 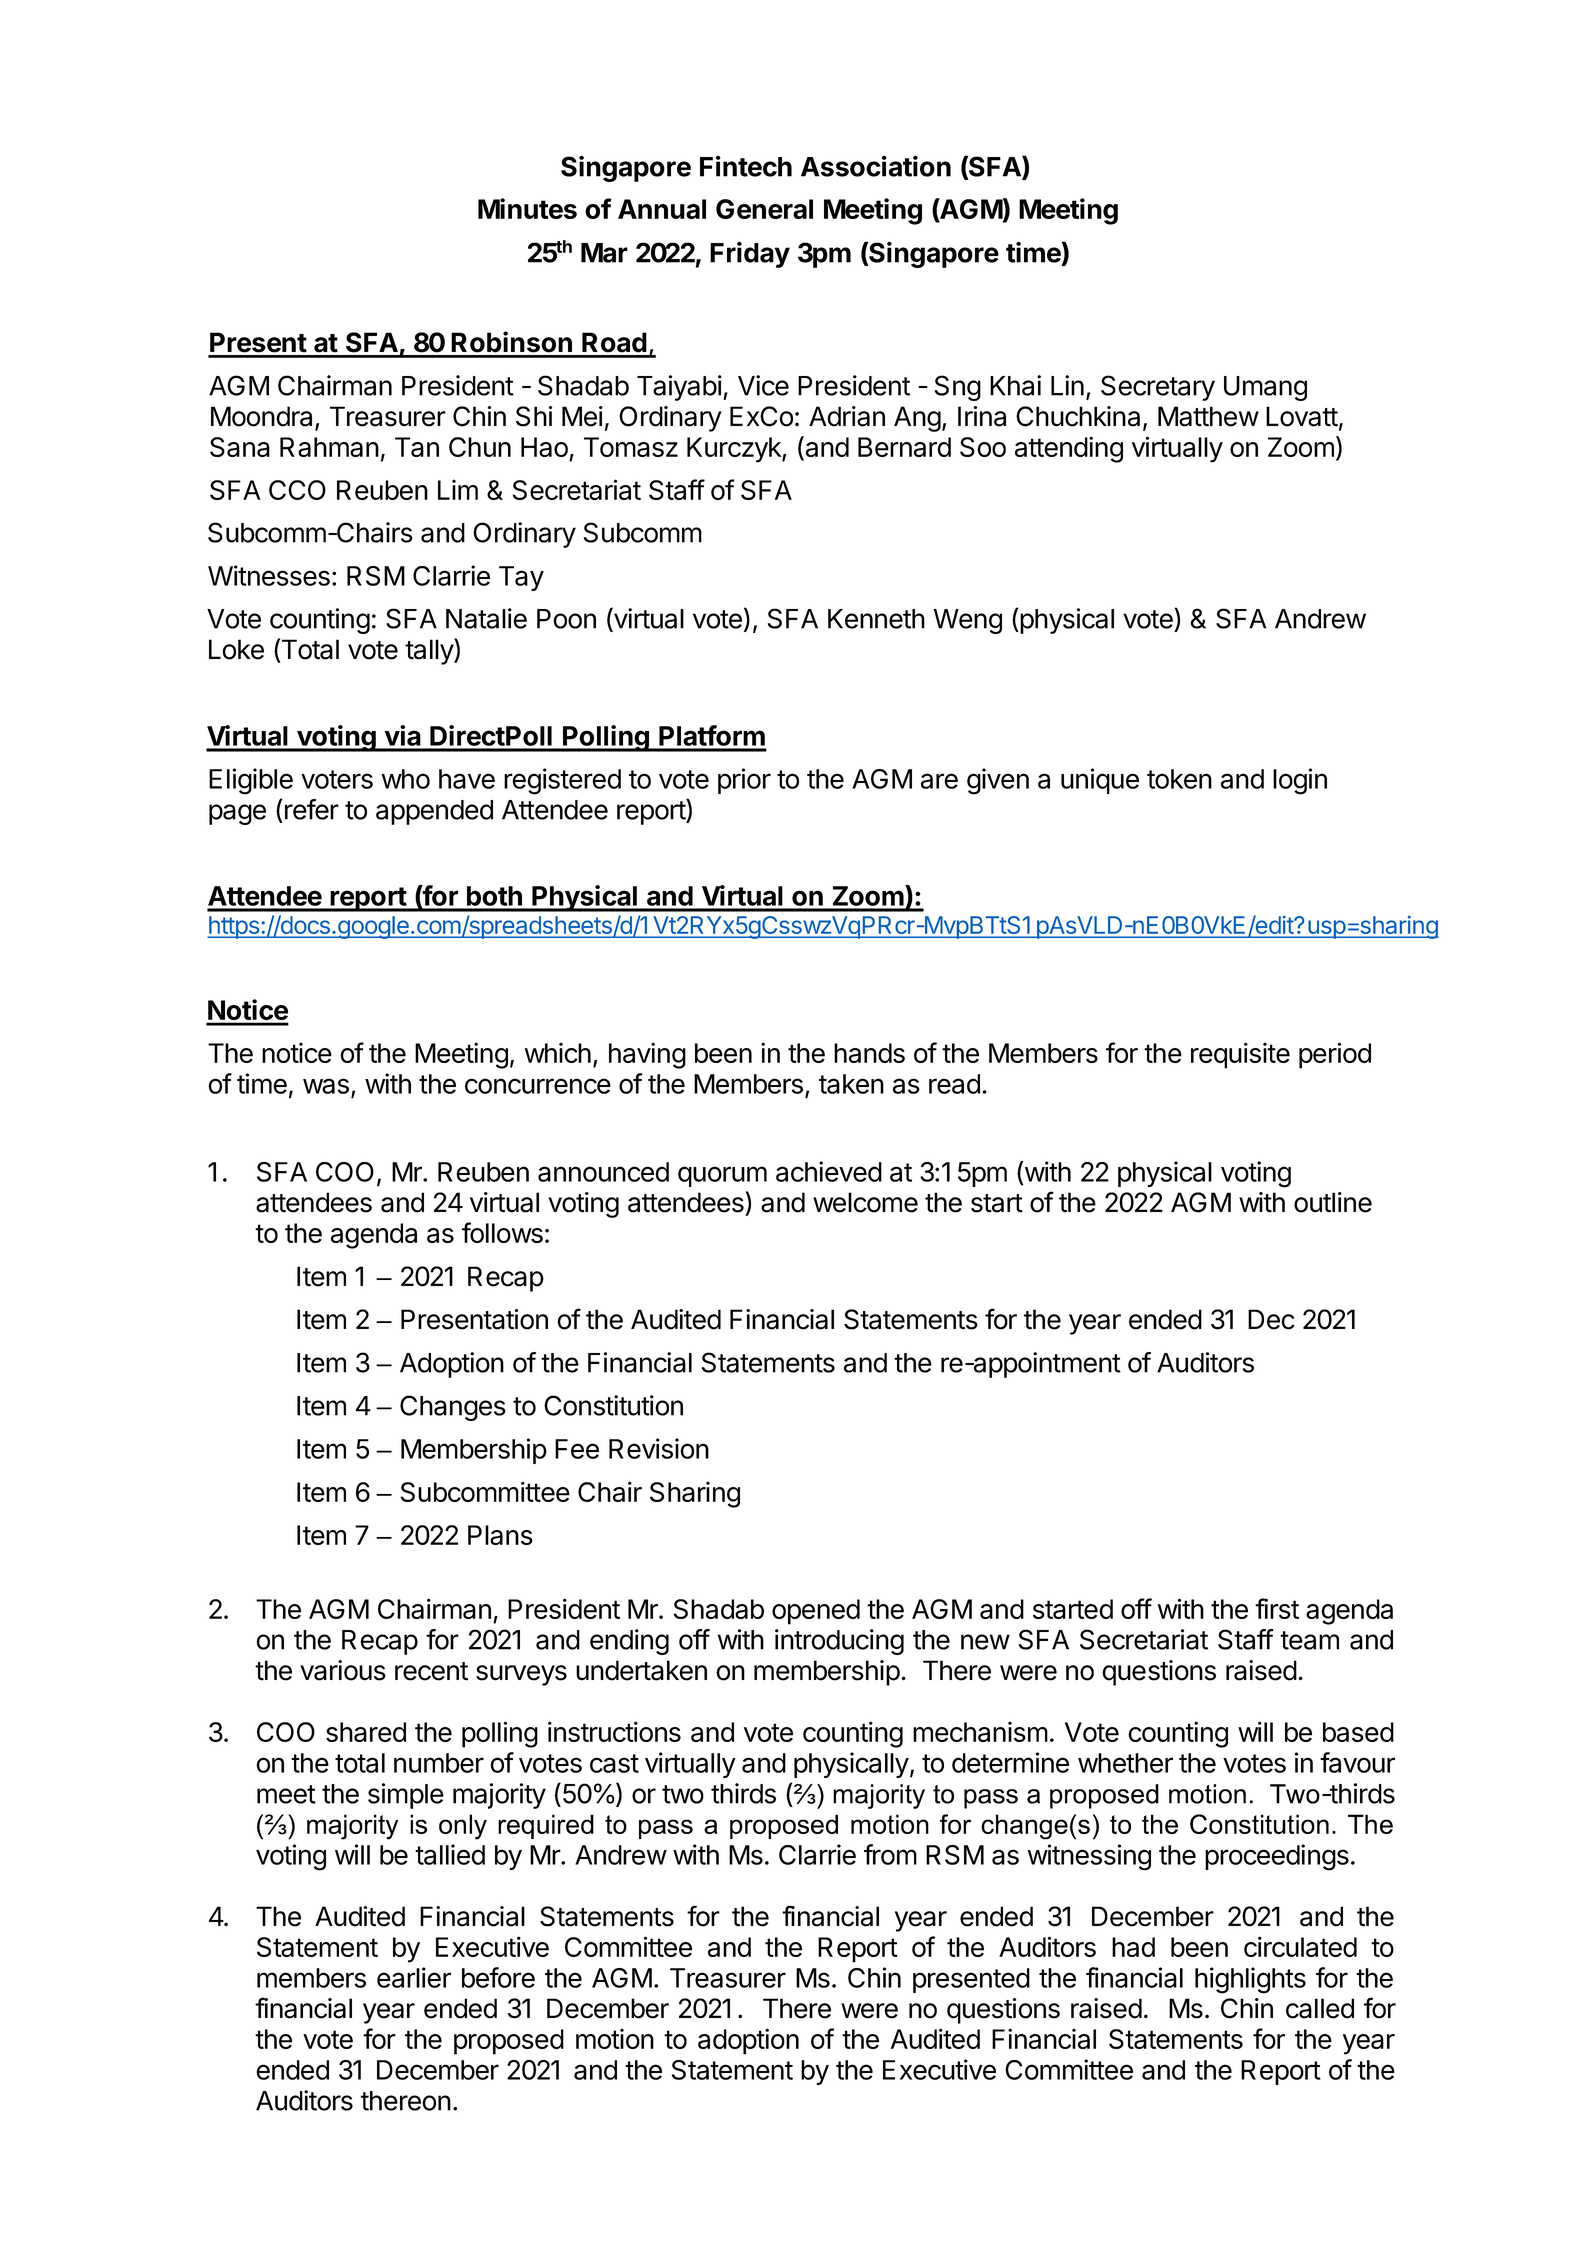 I want to click on requisite, so click(x=1240, y=1055).
